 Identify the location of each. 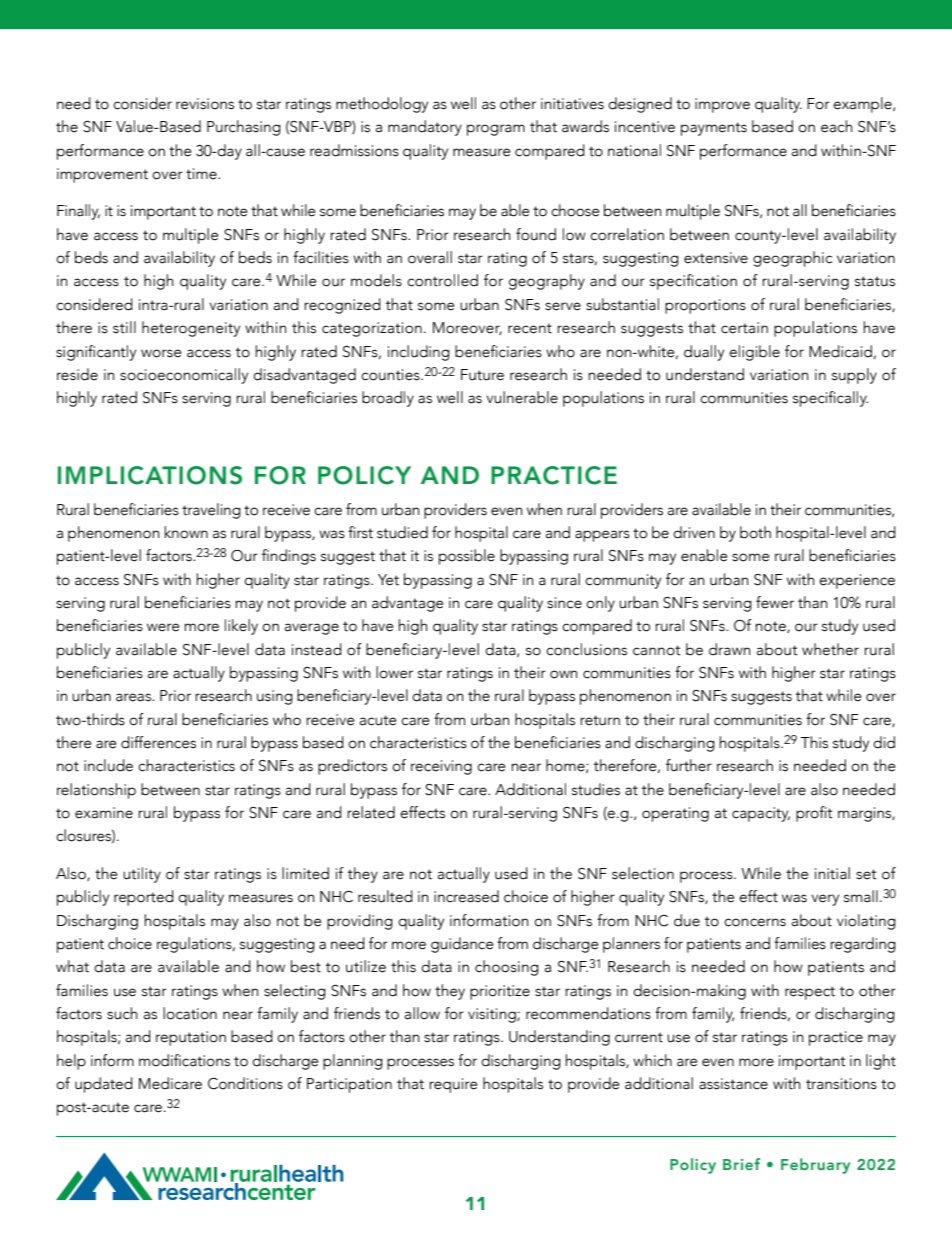
(837, 126).
